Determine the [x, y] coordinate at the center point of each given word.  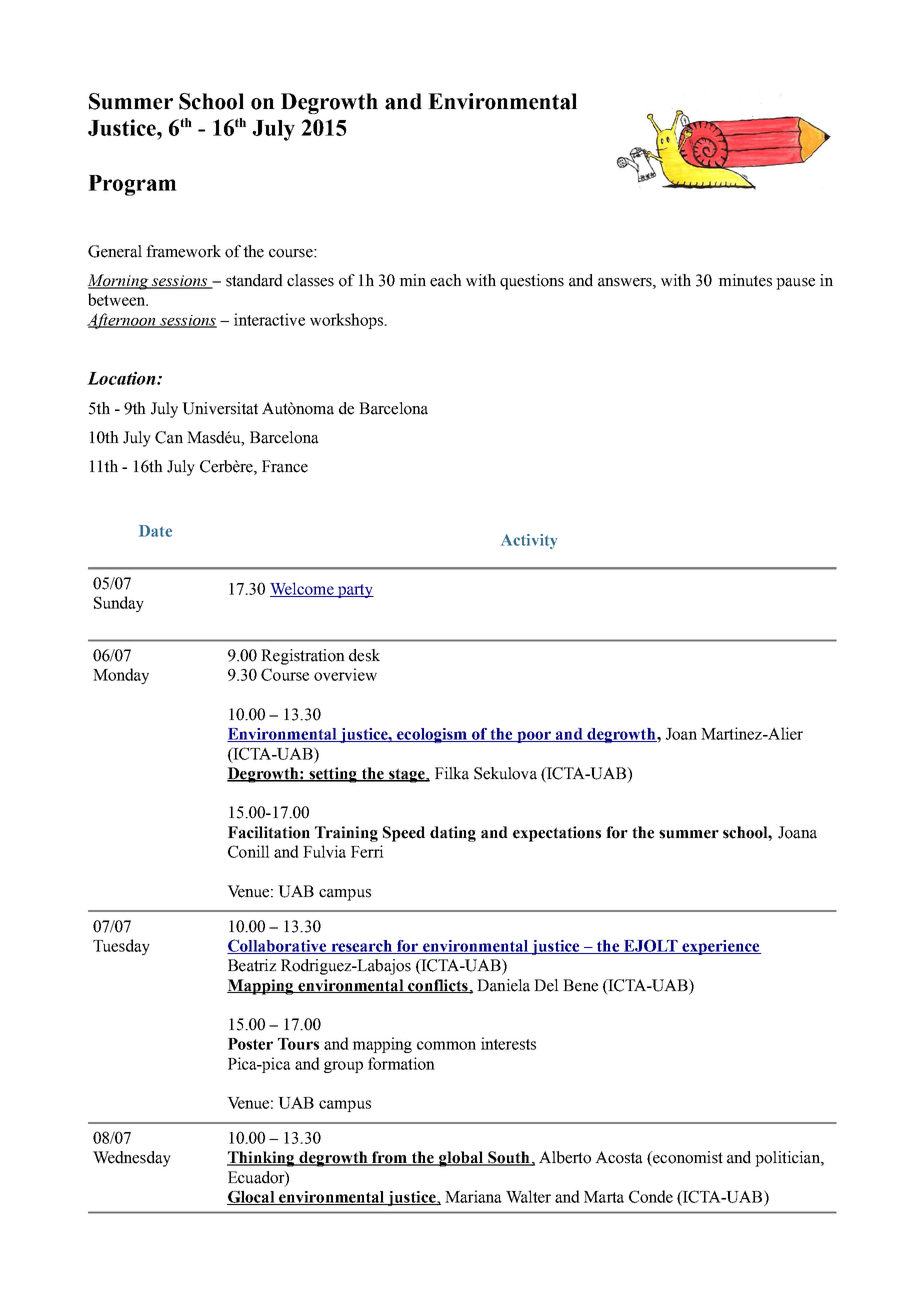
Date [155, 531]
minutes [745, 280]
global [461, 1159]
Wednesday [132, 1159]
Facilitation [269, 832]
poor [534, 737]
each [446, 280]
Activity [529, 541]
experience [721, 947]
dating [453, 834]
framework [183, 251]
